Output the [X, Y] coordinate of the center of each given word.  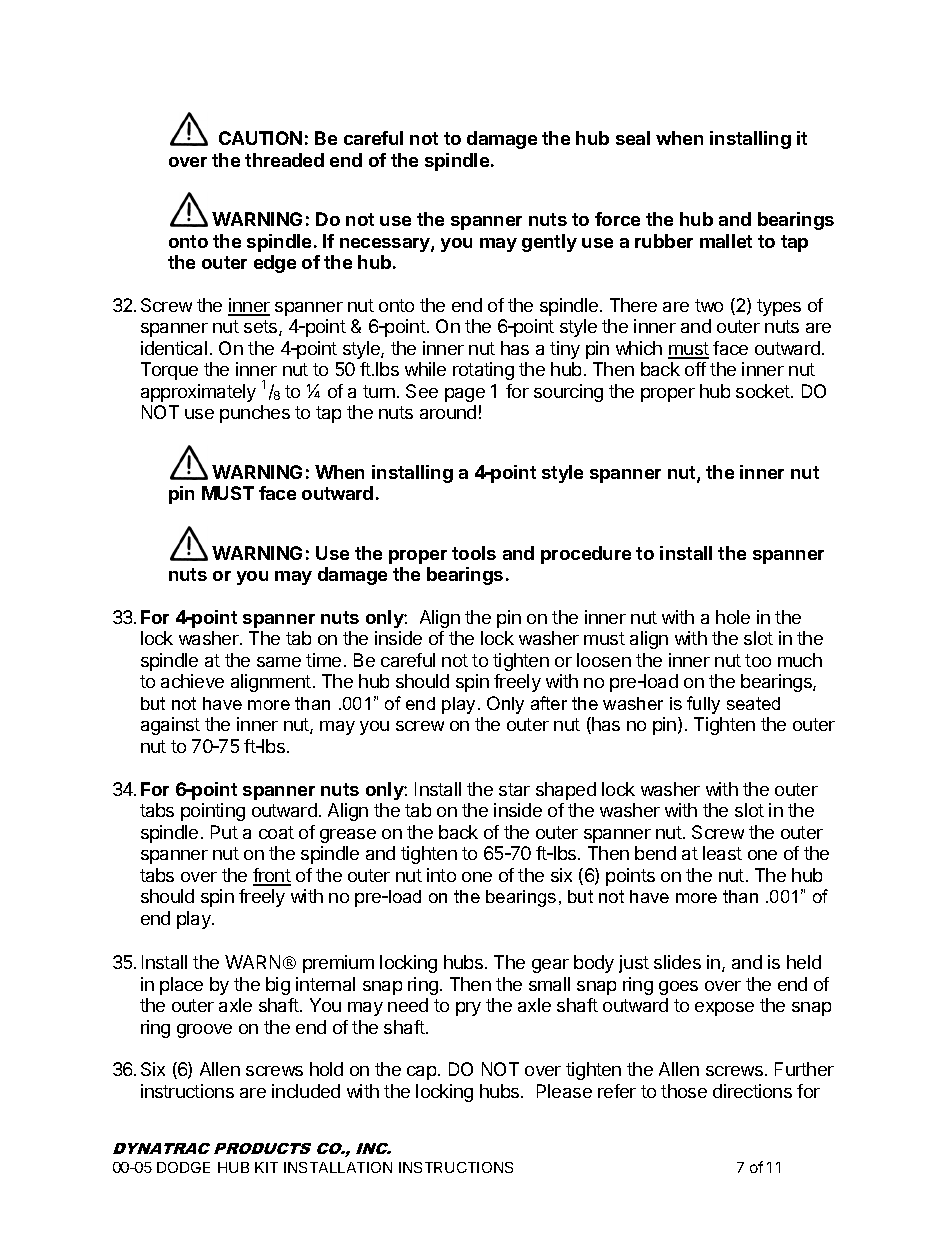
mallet [726, 241]
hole [733, 617]
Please [564, 1091]
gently [549, 243]
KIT [266, 1167]
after [549, 703]
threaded [284, 160]
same [279, 662]
